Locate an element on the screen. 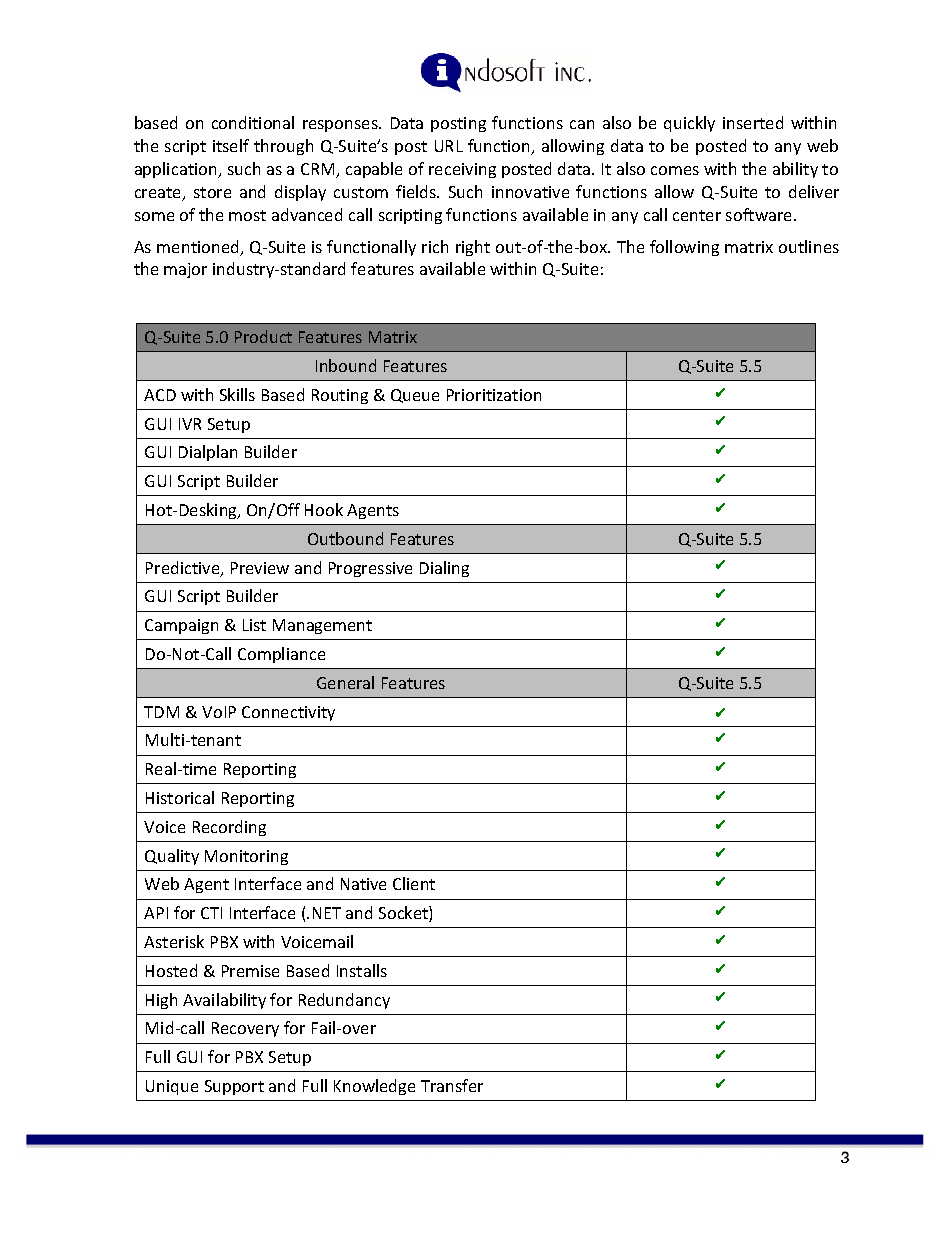 Image resolution: width=952 pixels, height=1233 pixels. General is located at coordinates (345, 682).
